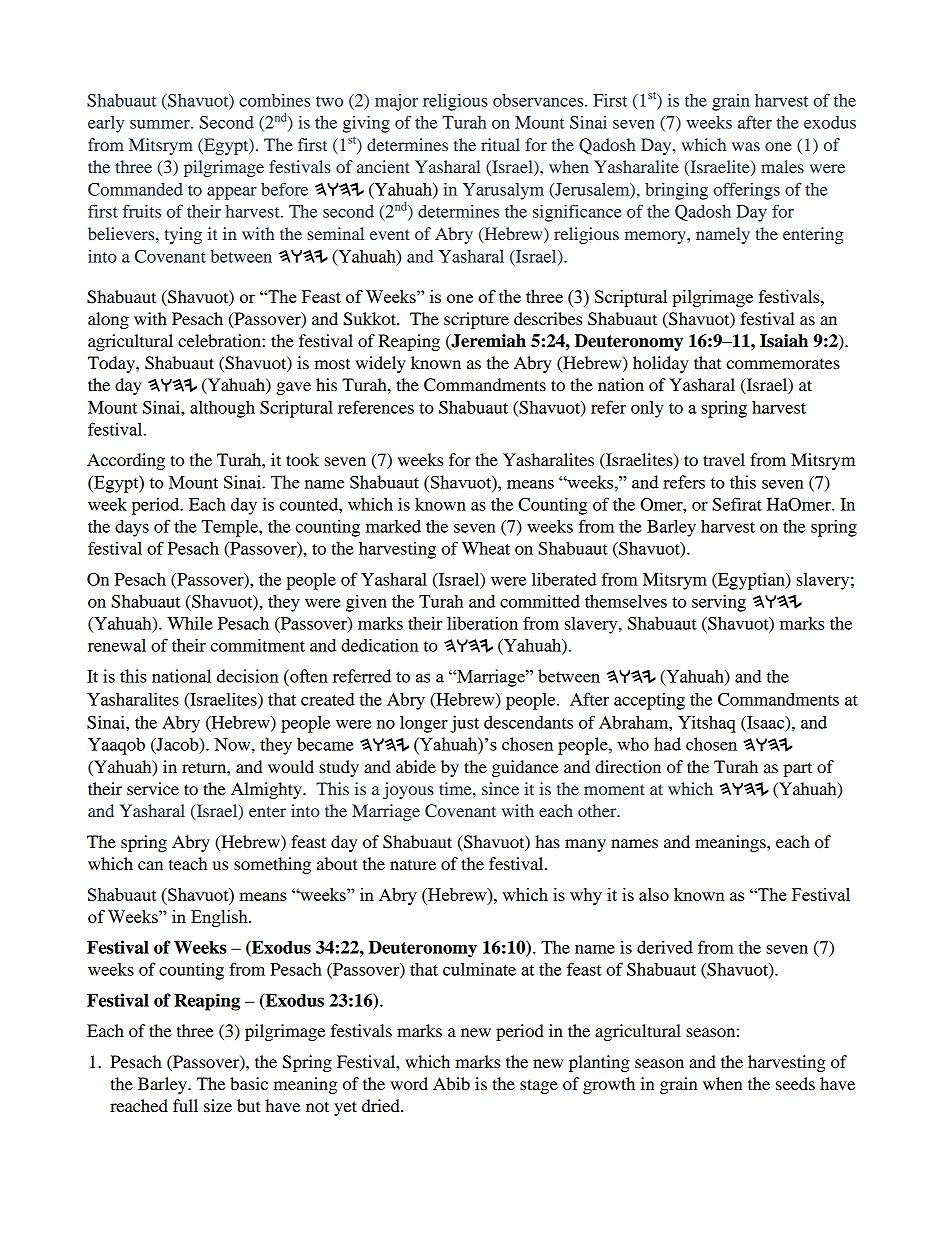  I want to click on word, so click(409, 1083).
